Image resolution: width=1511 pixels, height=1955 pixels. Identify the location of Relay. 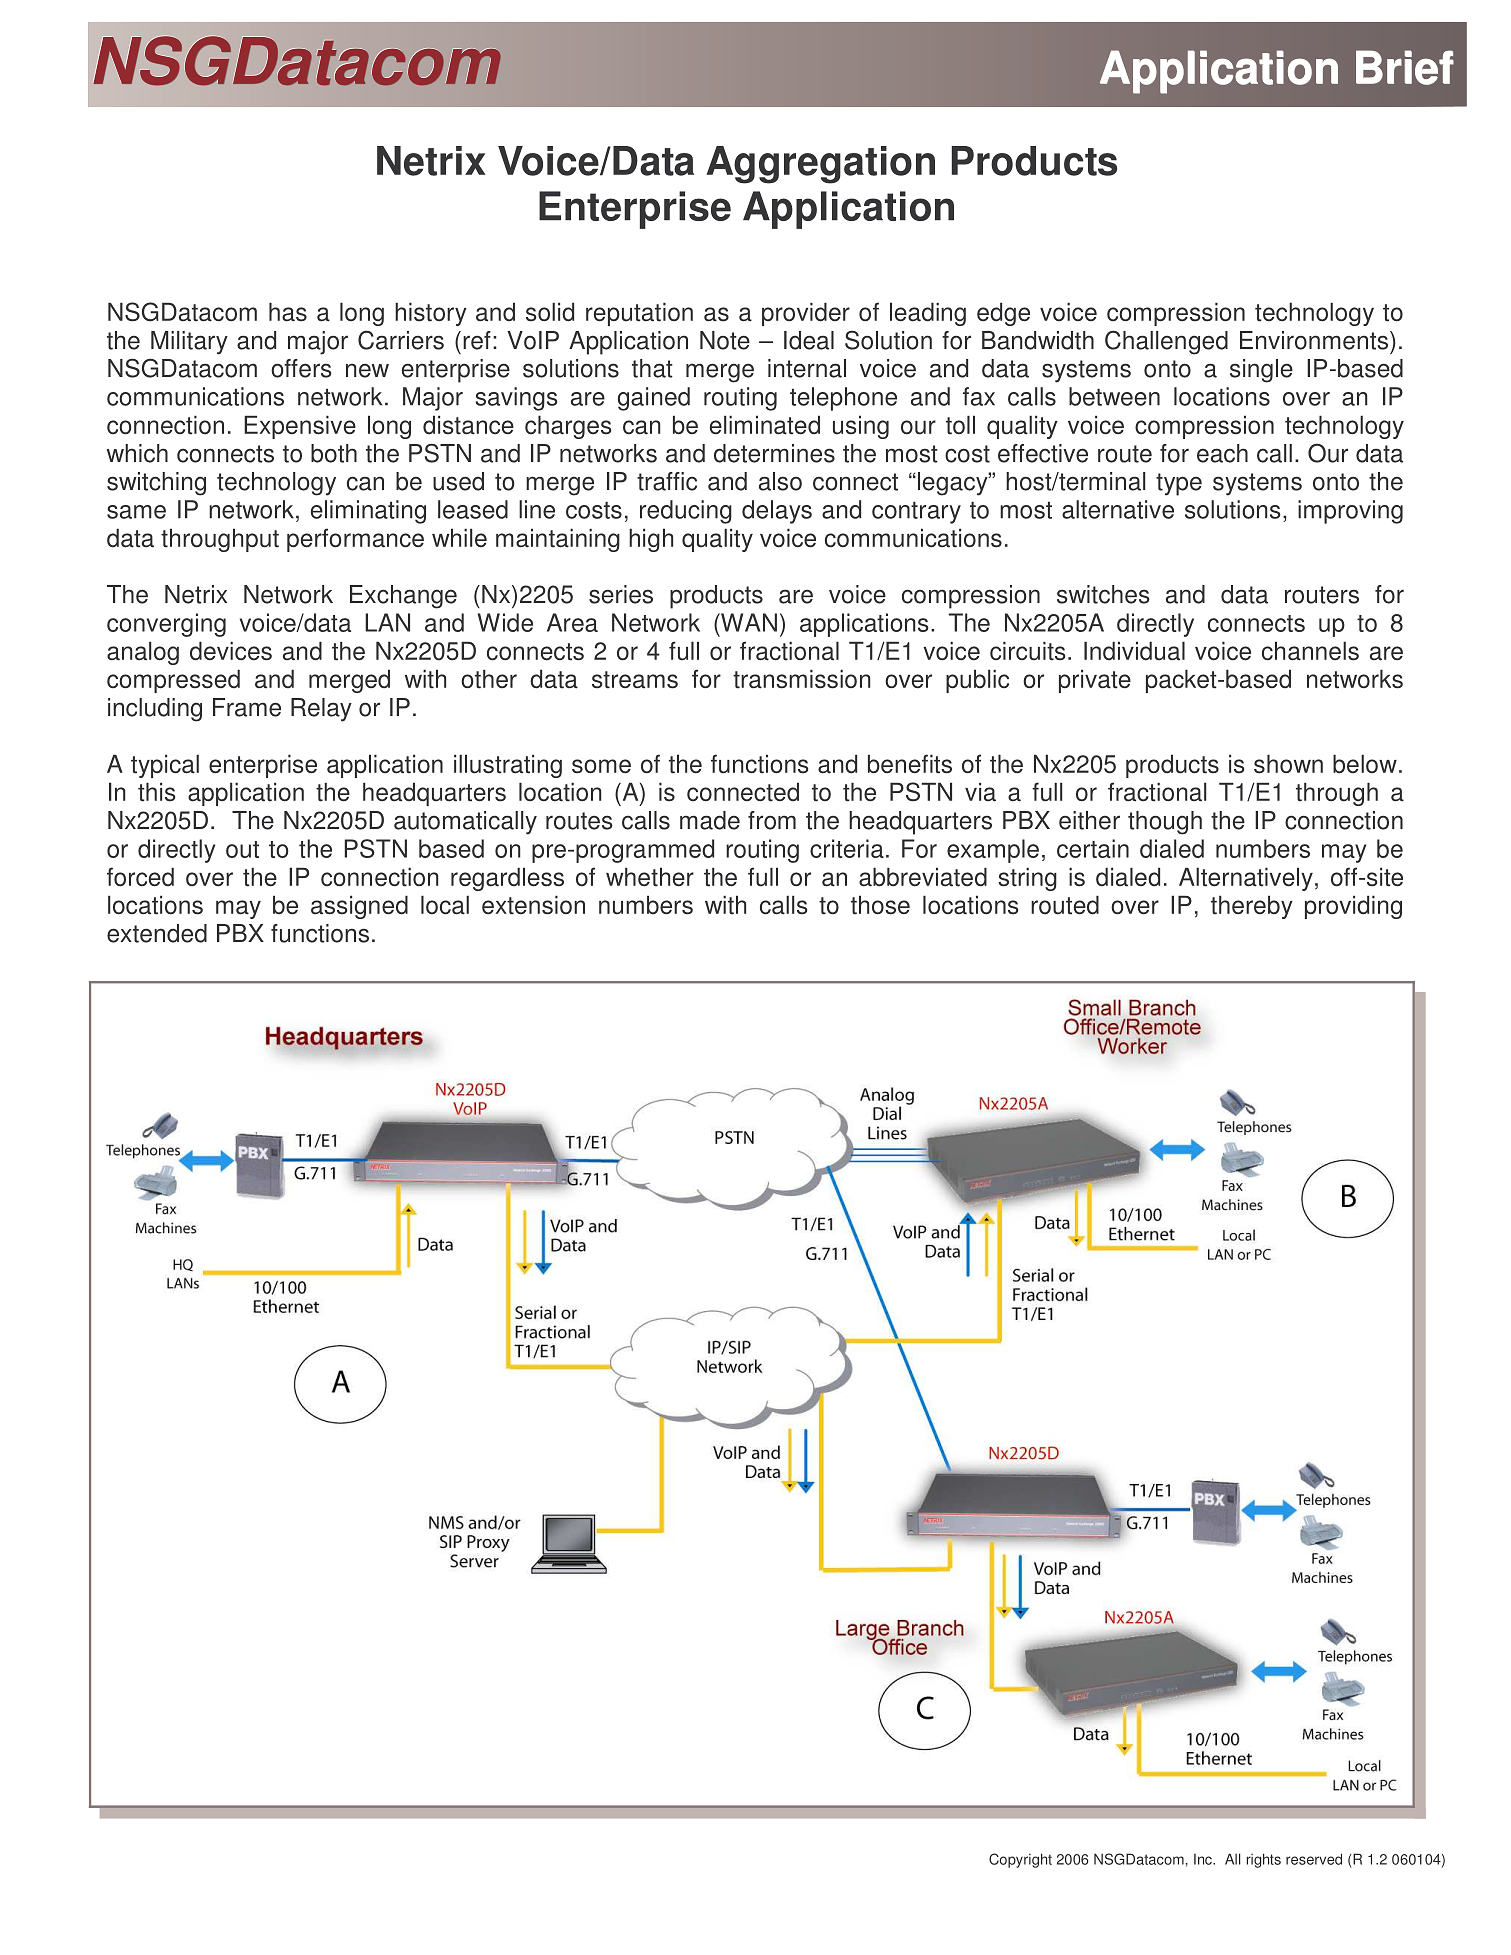
(321, 710).
